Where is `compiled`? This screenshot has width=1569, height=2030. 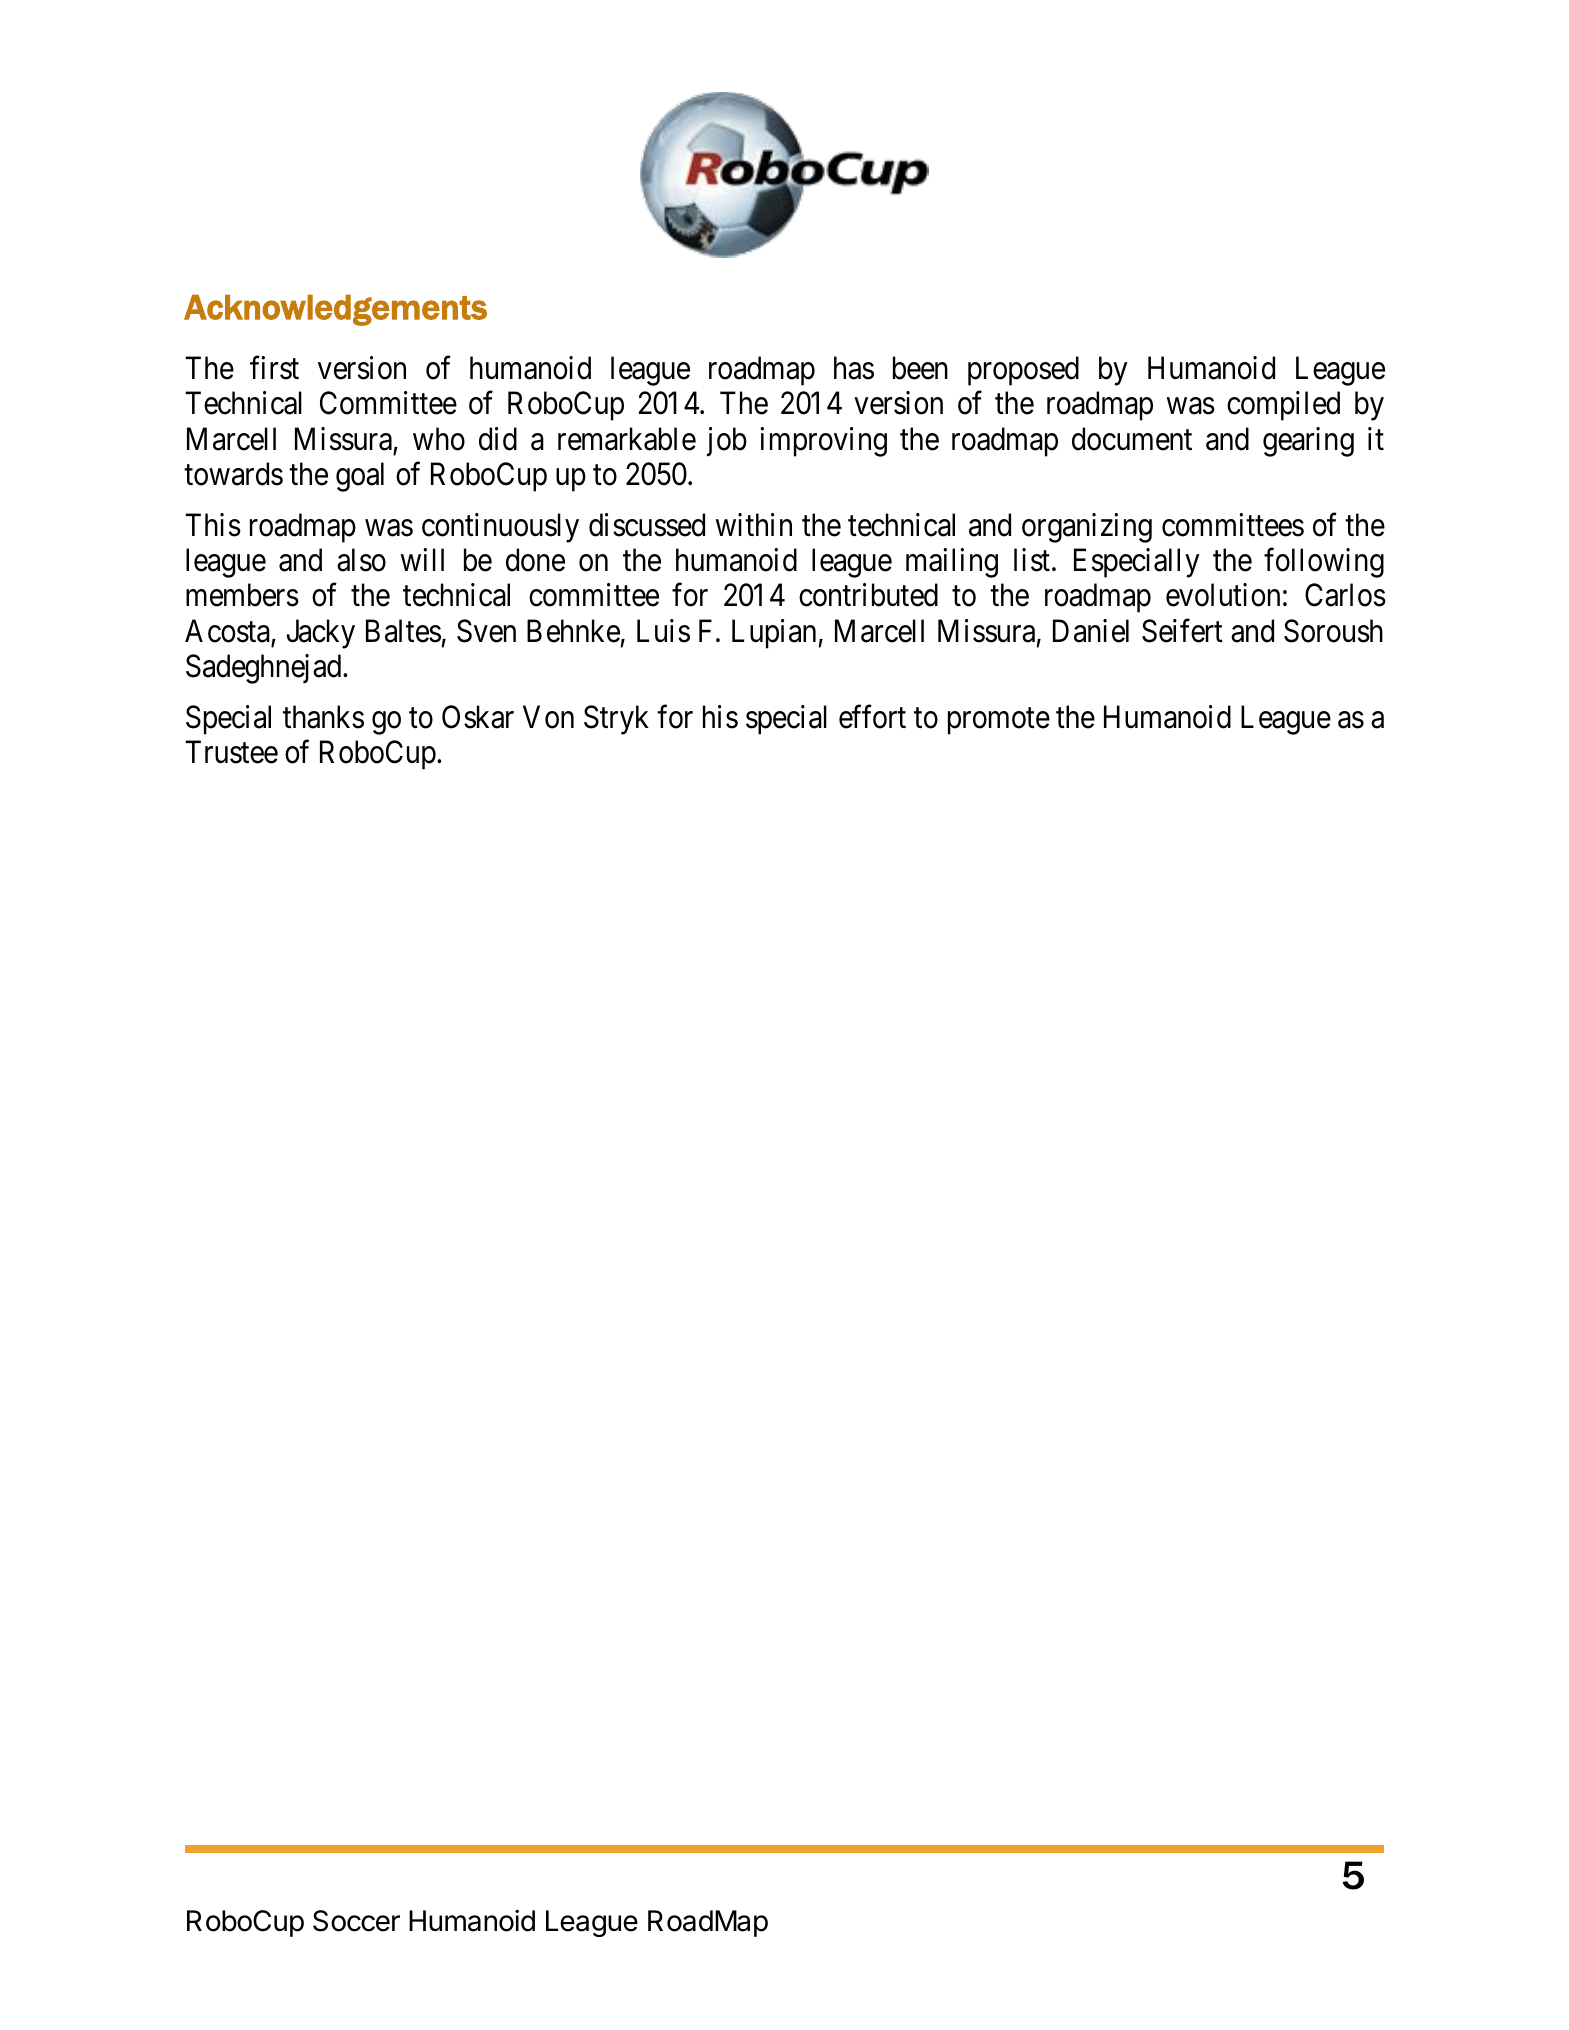
compiled is located at coordinates (1283, 406).
